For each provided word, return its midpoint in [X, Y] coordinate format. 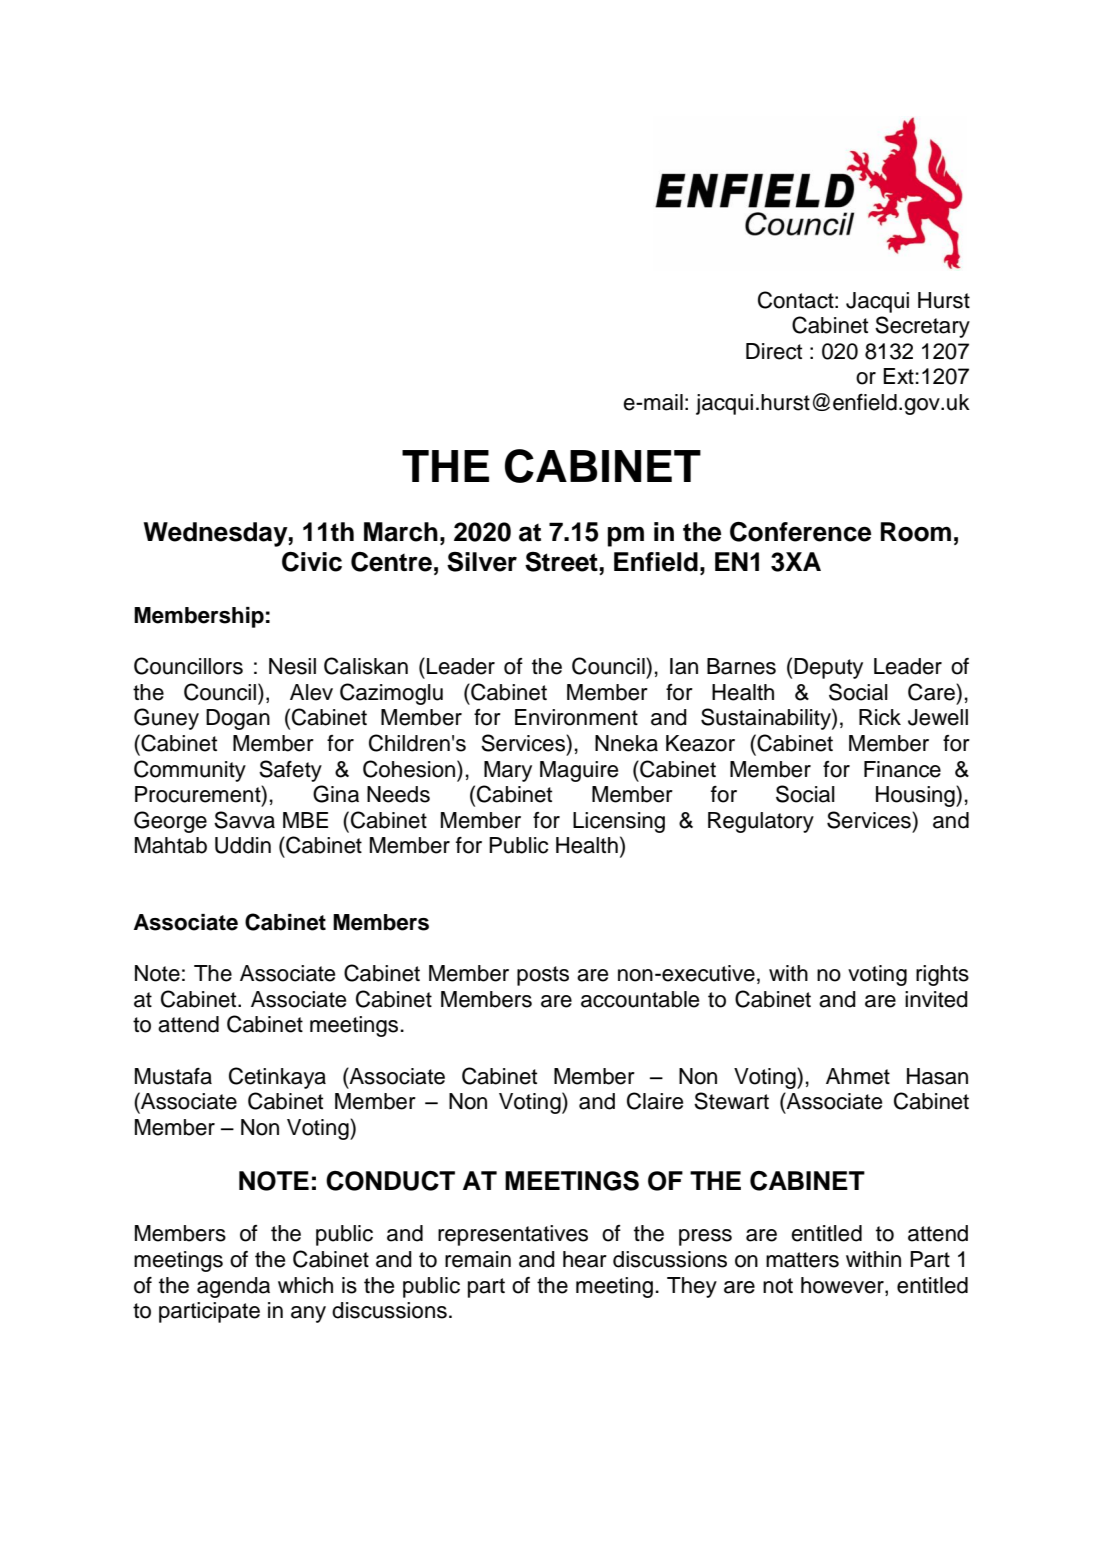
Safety [290, 771]
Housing [916, 796]
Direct [774, 351]
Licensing [619, 822]
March [401, 532]
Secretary [922, 327]
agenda [233, 1287]
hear [585, 1259]
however [843, 1285]
